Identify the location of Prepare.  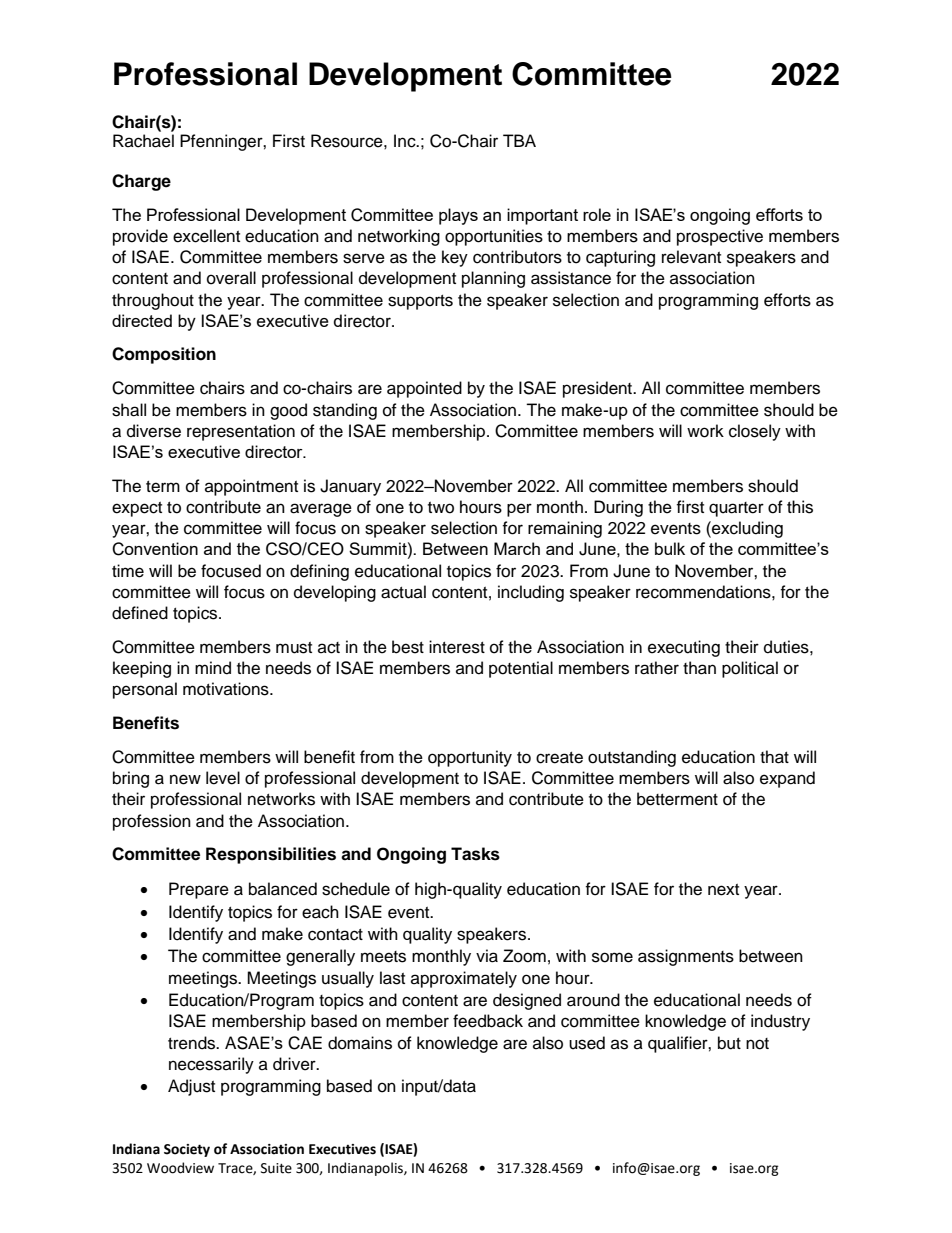
(199, 890).
